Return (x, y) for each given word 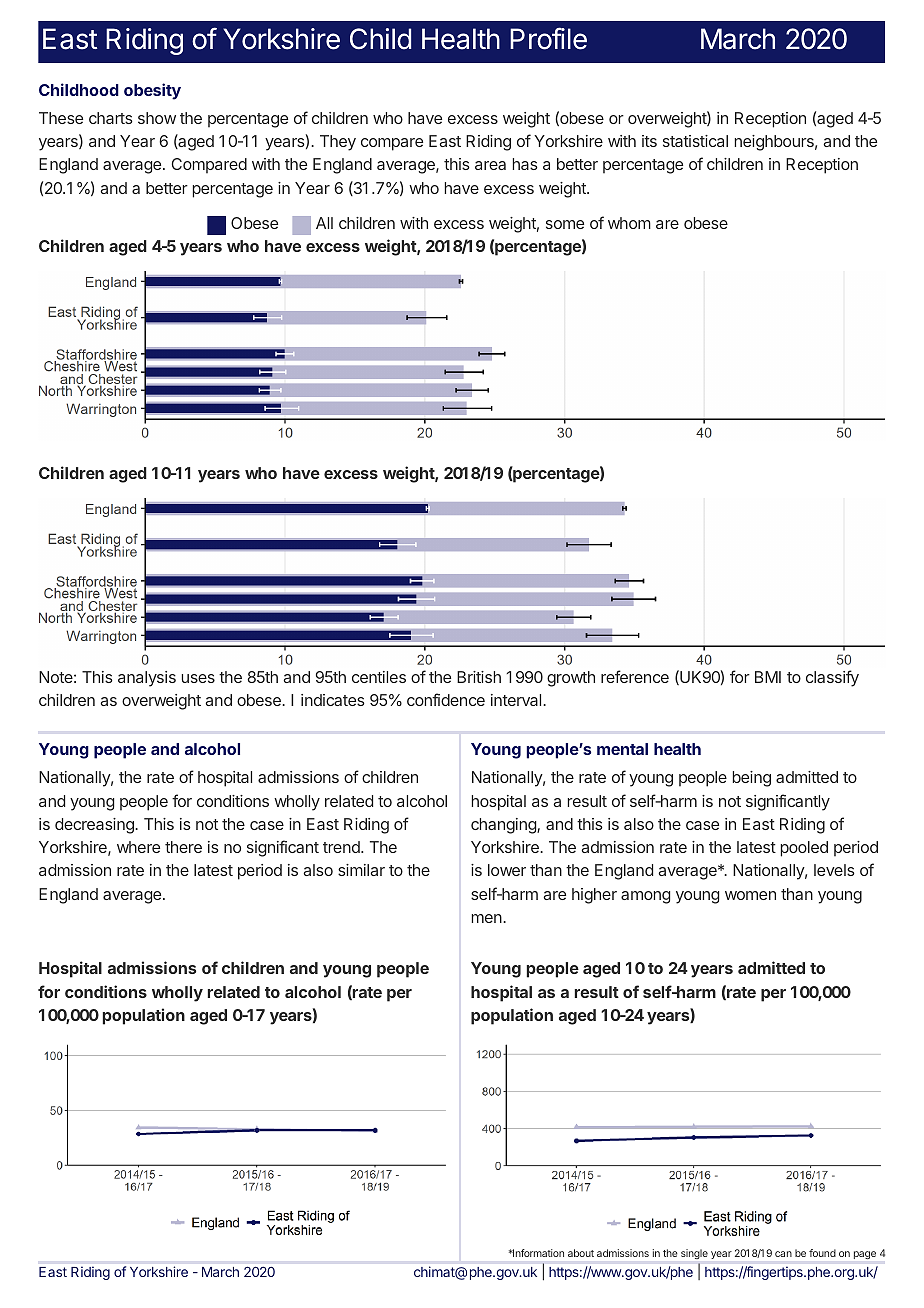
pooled (804, 849)
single (694, 1254)
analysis (147, 679)
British (479, 677)
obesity (152, 91)
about (581, 1253)
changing (504, 826)
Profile (548, 38)
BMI (768, 677)
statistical (695, 141)
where (138, 847)
